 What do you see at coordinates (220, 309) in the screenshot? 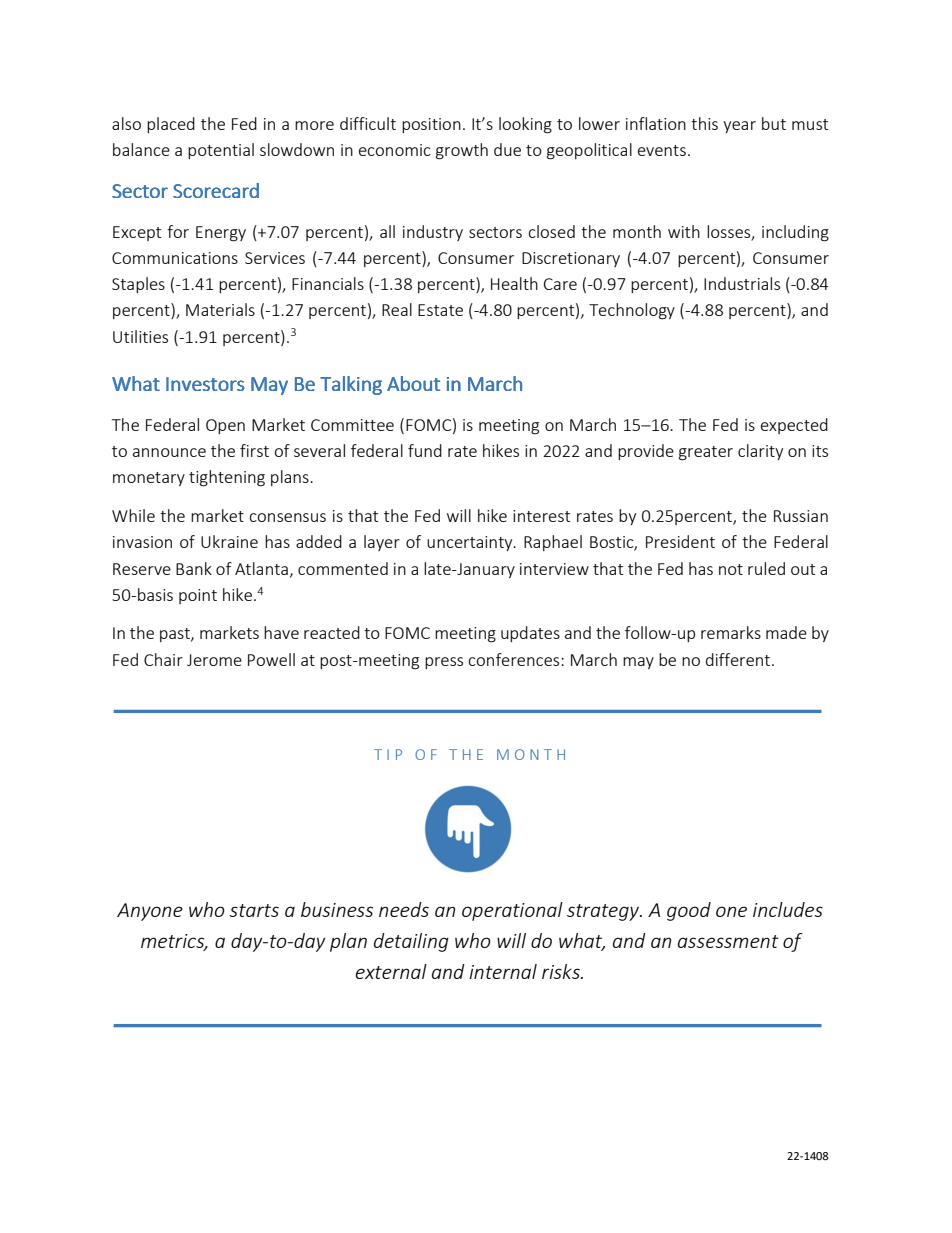
I see `Materials` at bounding box center [220, 309].
